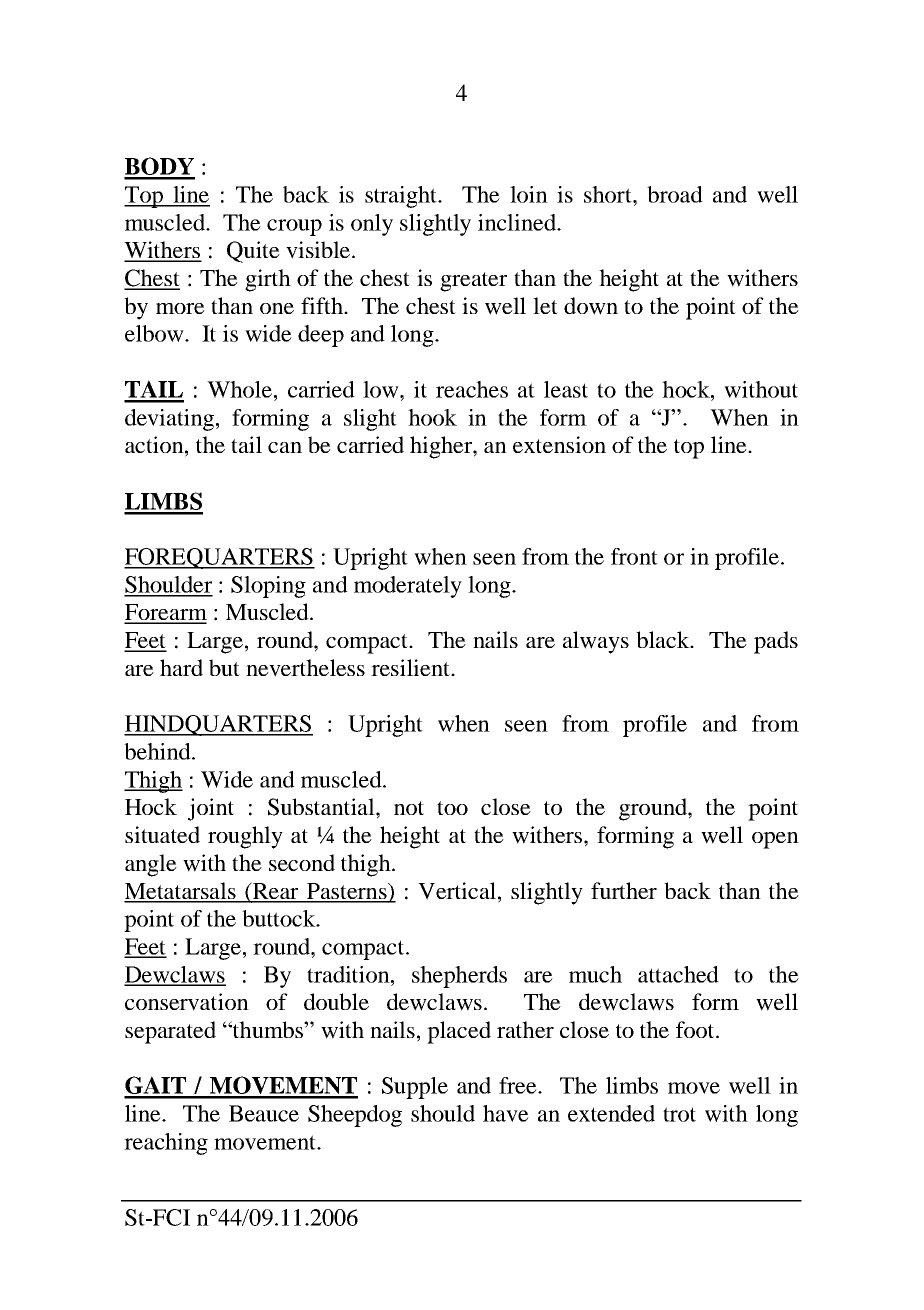  I want to click on buttock, so click(280, 918).
